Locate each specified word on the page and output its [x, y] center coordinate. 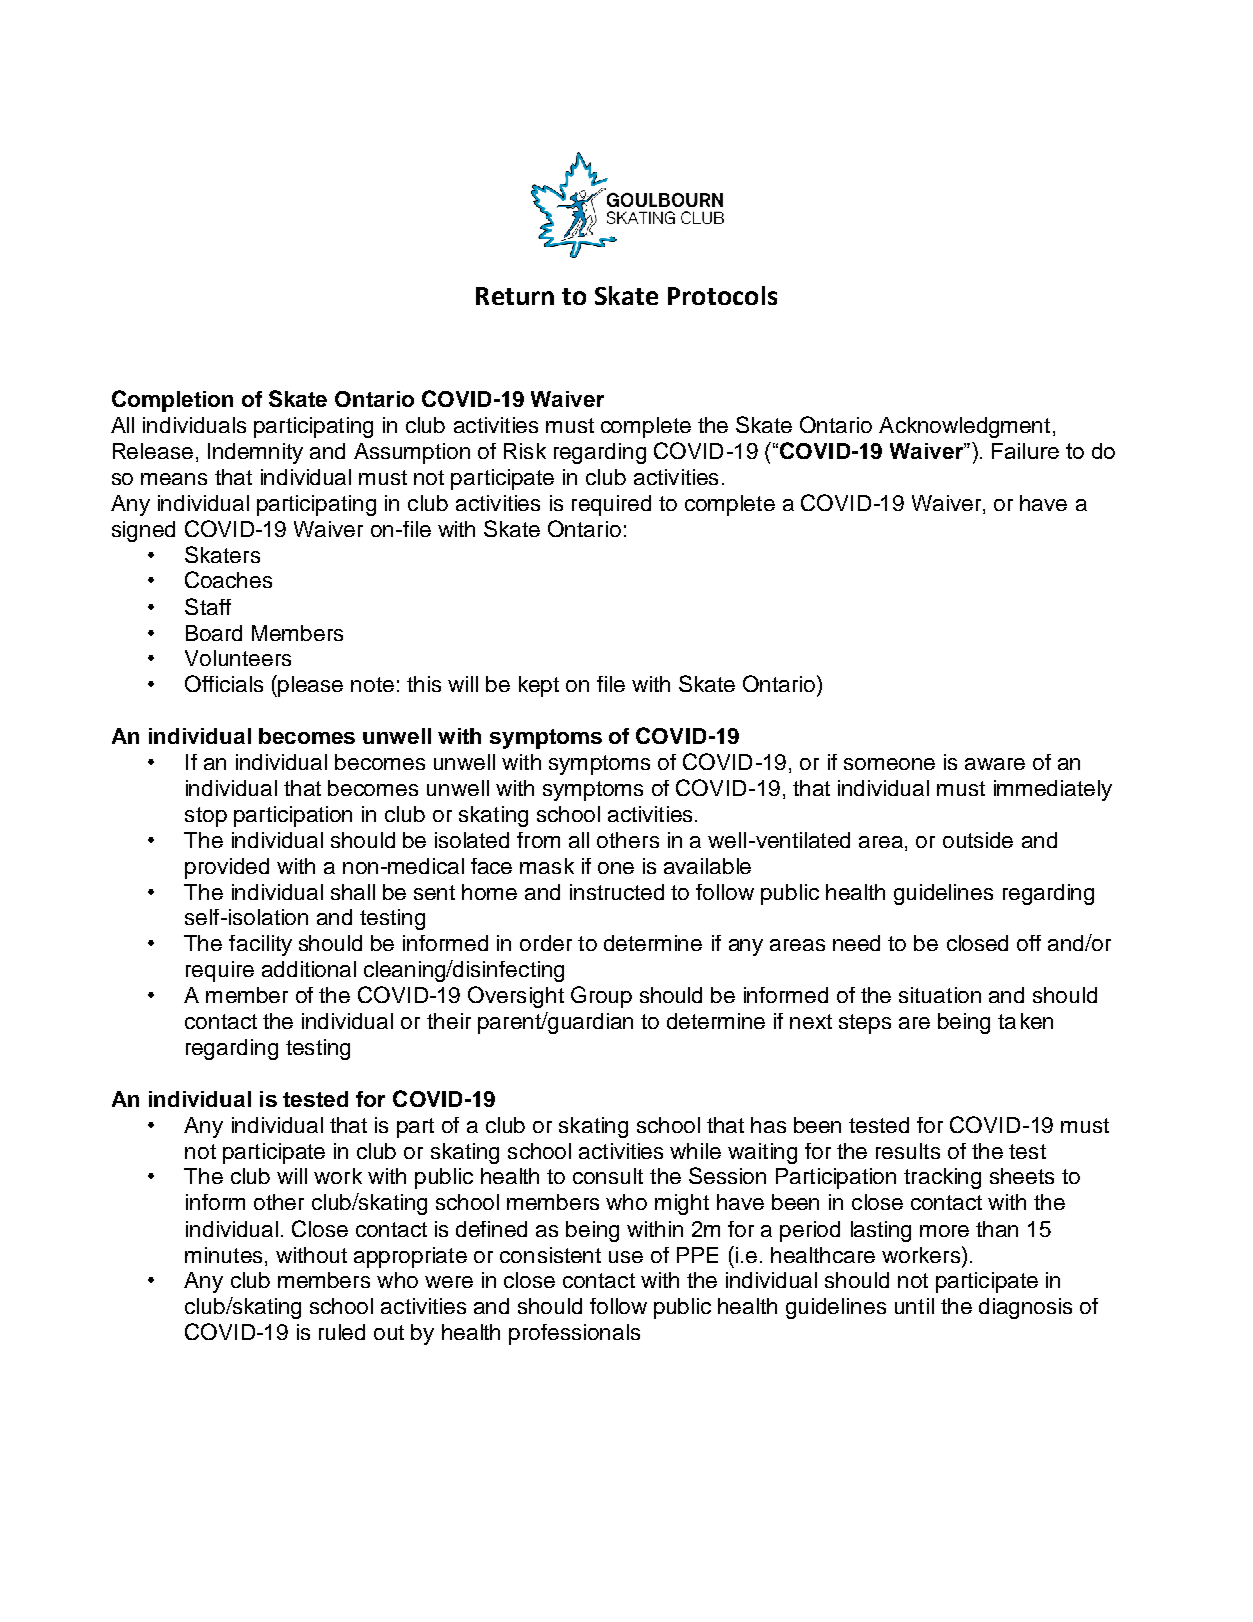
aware [995, 764]
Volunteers [238, 658]
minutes [223, 1255]
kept [539, 686]
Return [515, 296]
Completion [172, 401]
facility [260, 945]
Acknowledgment [964, 427]
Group [601, 997]
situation [940, 995]
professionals [574, 1334]
